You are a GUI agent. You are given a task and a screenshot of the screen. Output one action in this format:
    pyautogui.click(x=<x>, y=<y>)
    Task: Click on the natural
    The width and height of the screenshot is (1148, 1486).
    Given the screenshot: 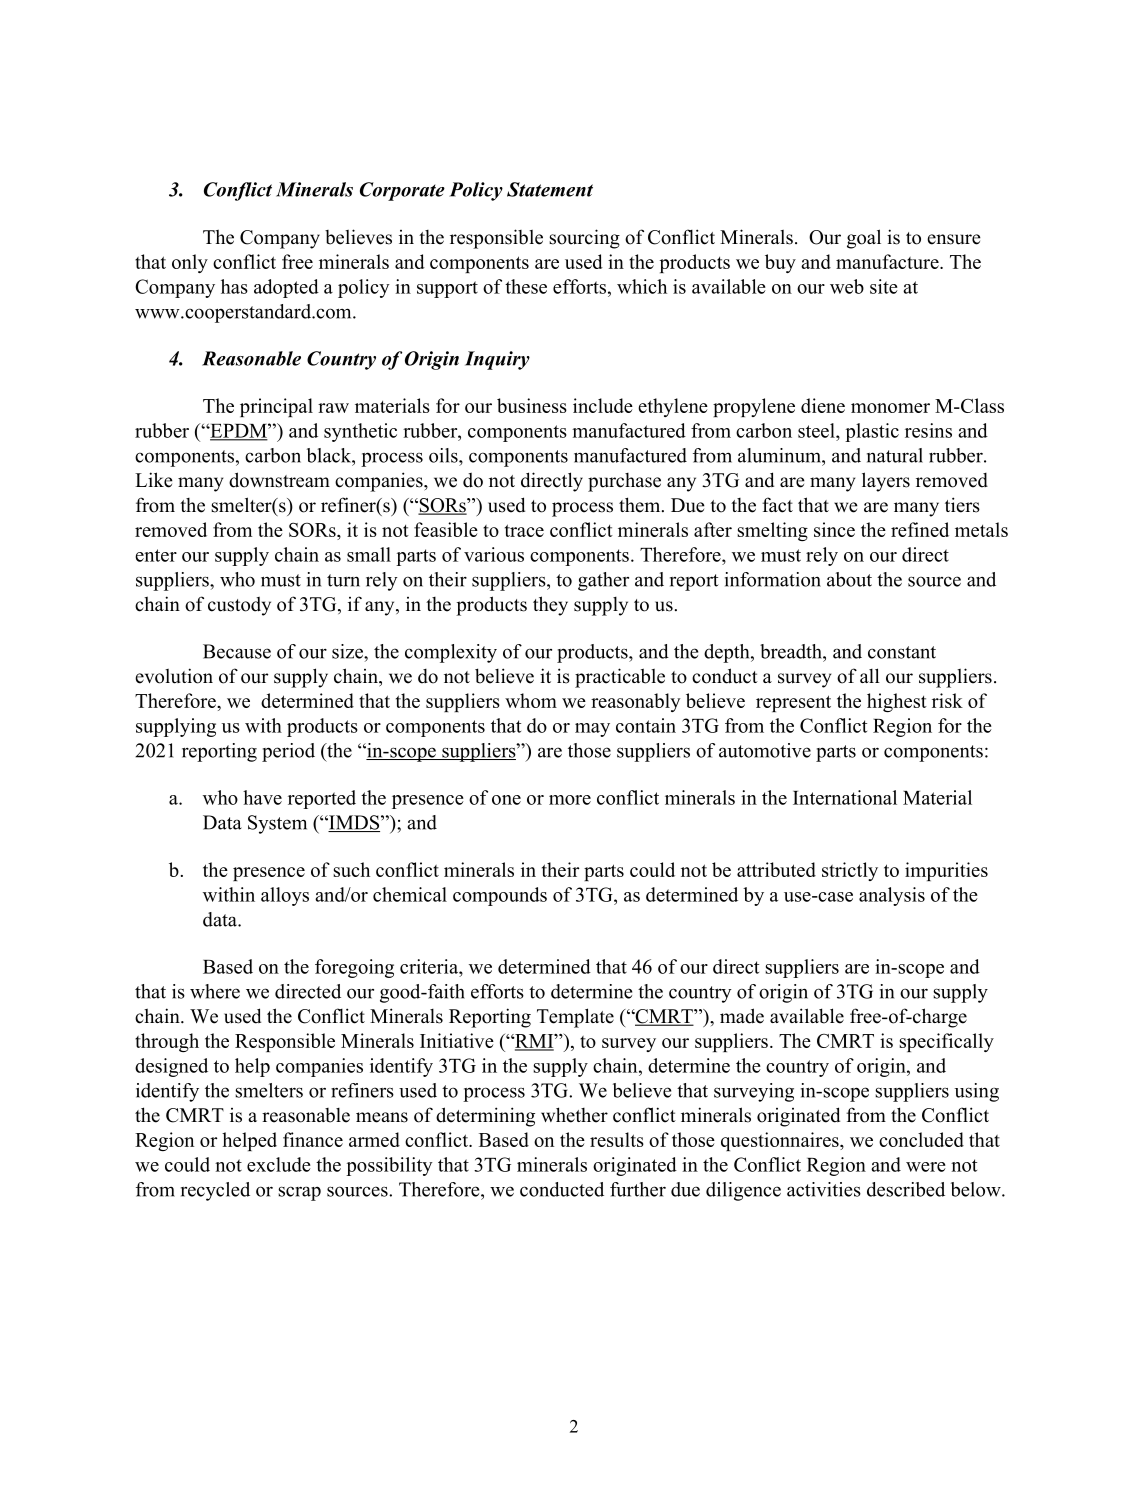 What is the action you would take?
    pyautogui.click(x=895, y=455)
